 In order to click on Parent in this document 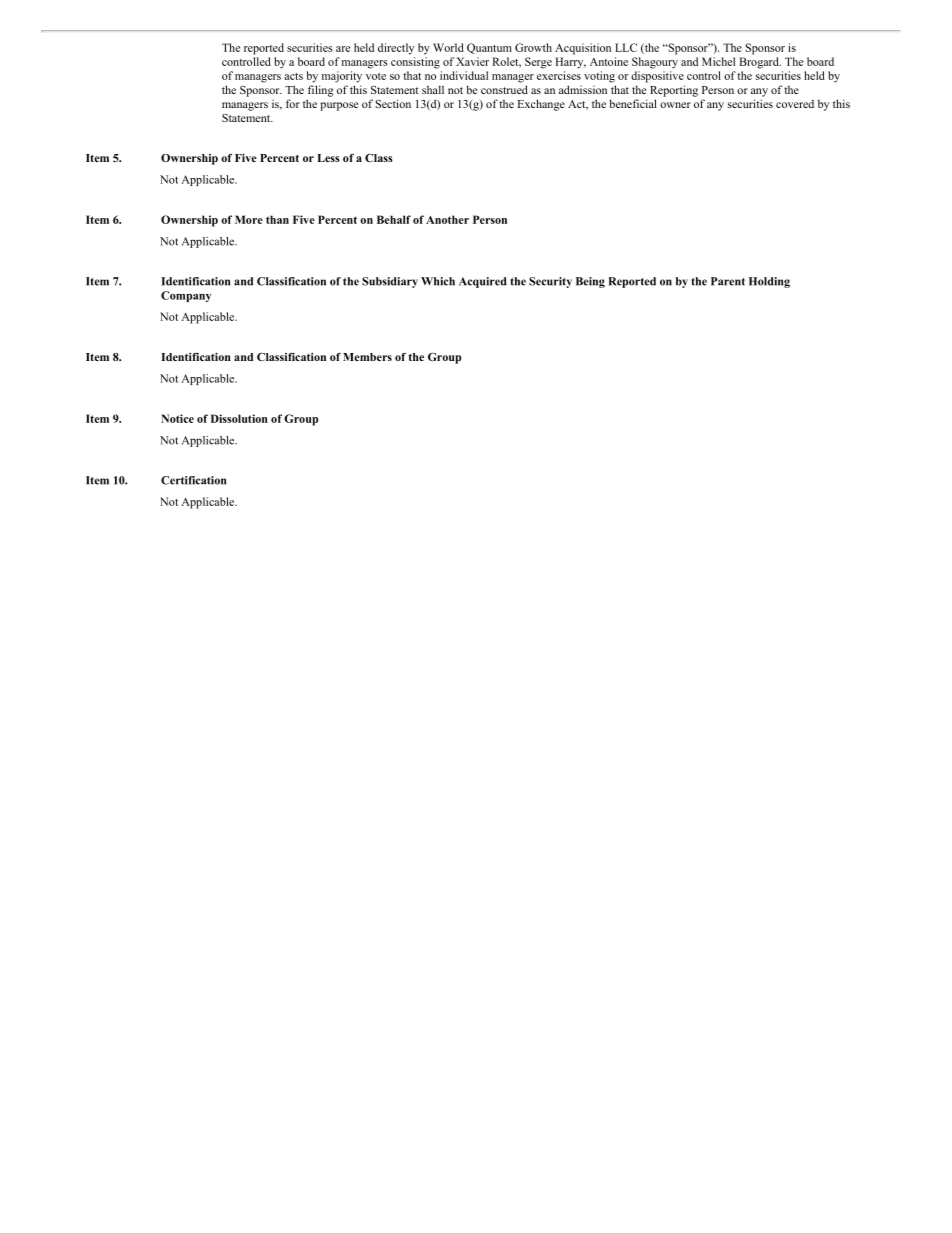, I will do `click(728, 281)`.
